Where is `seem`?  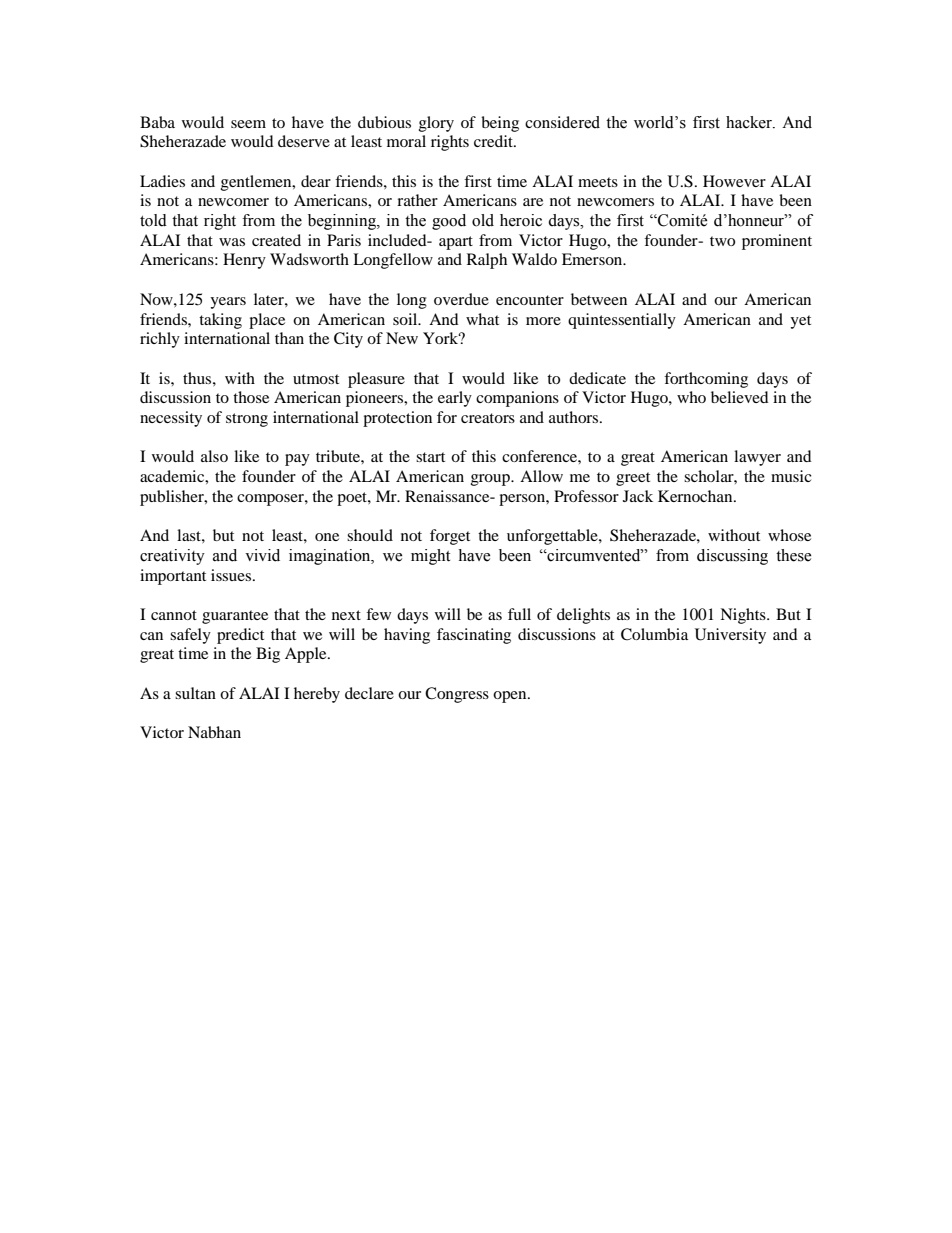
seem is located at coordinates (248, 124).
